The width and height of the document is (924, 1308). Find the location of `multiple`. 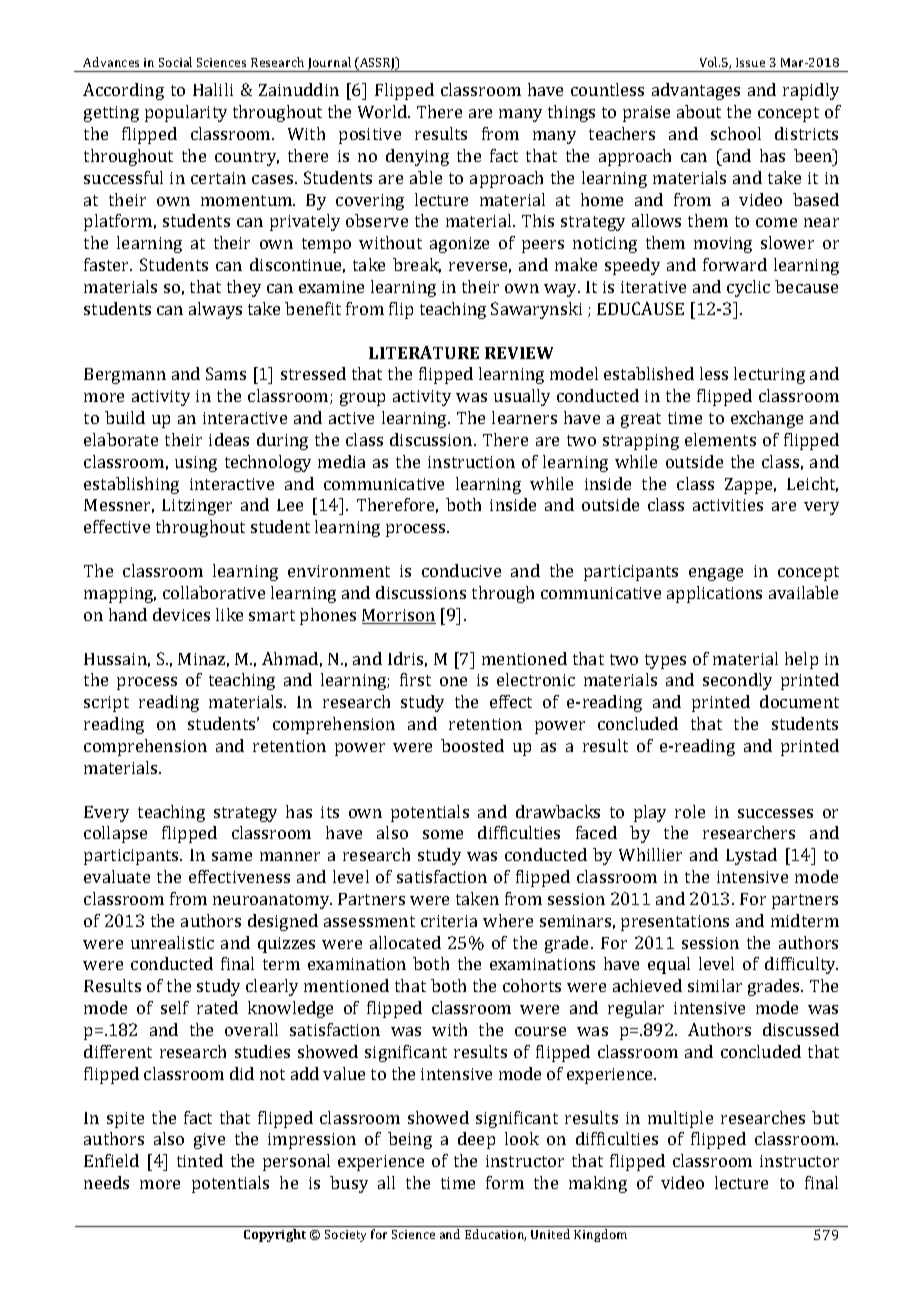

multiple is located at coordinates (680, 1119).
